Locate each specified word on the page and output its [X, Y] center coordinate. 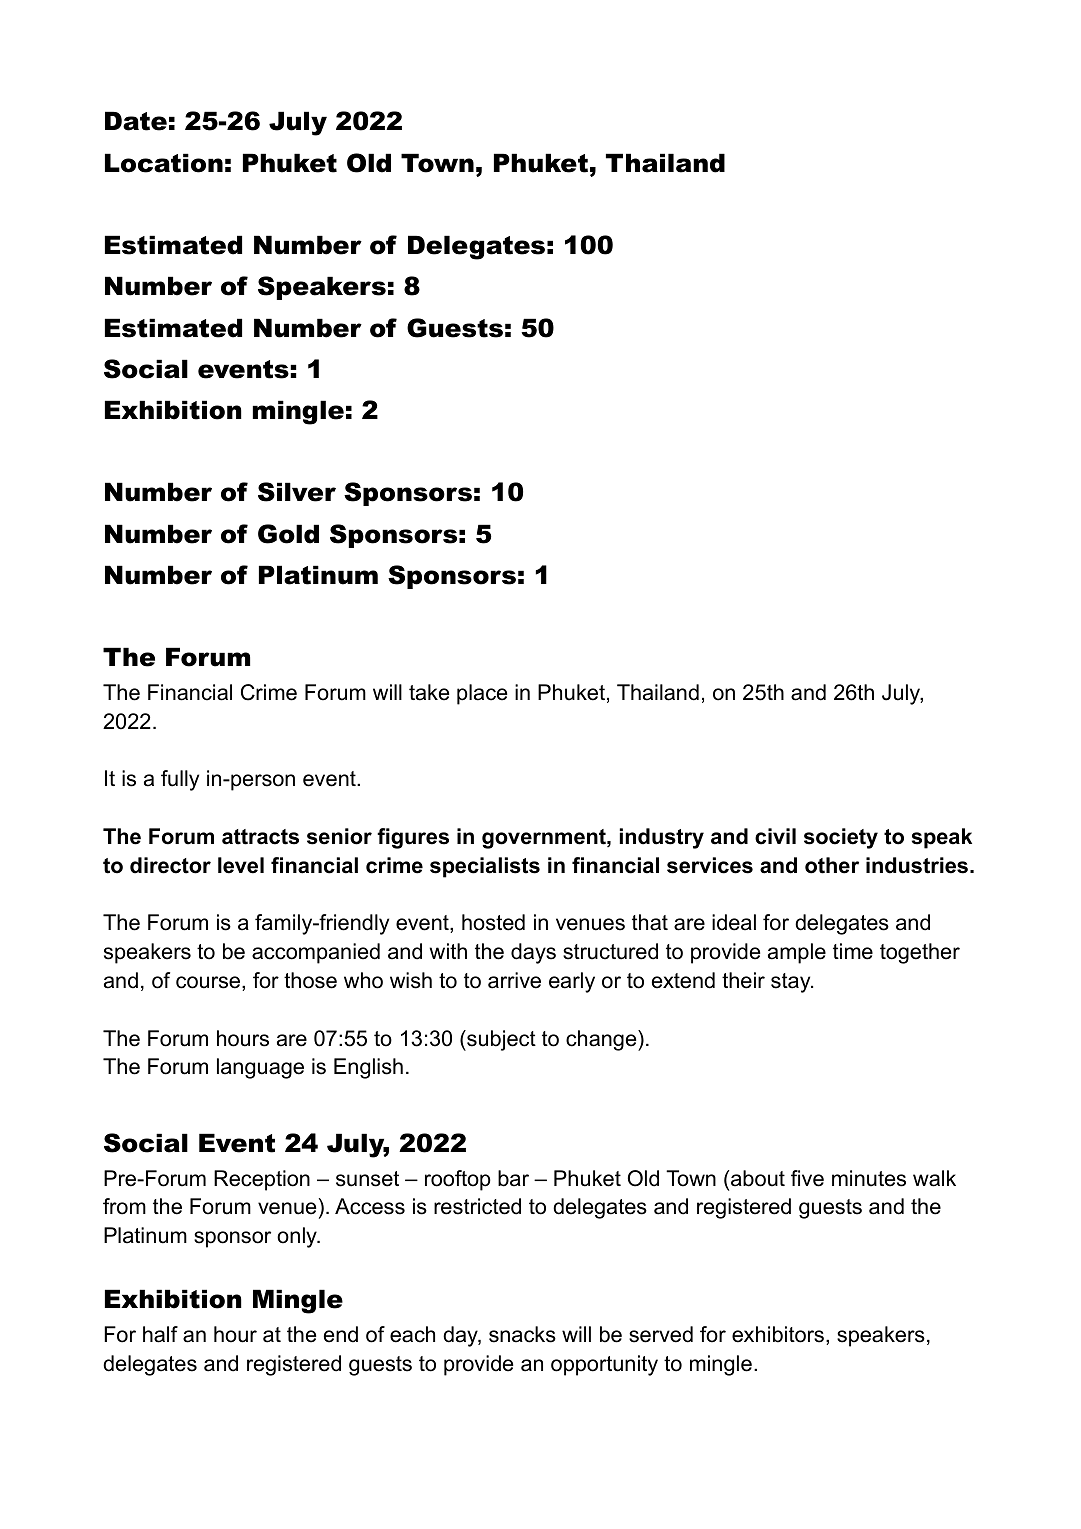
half [160, 1334]
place [482, 694]
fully [180, 780]
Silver [297, 492]
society [841, 838]
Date [136, 121]
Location [164, 163]
